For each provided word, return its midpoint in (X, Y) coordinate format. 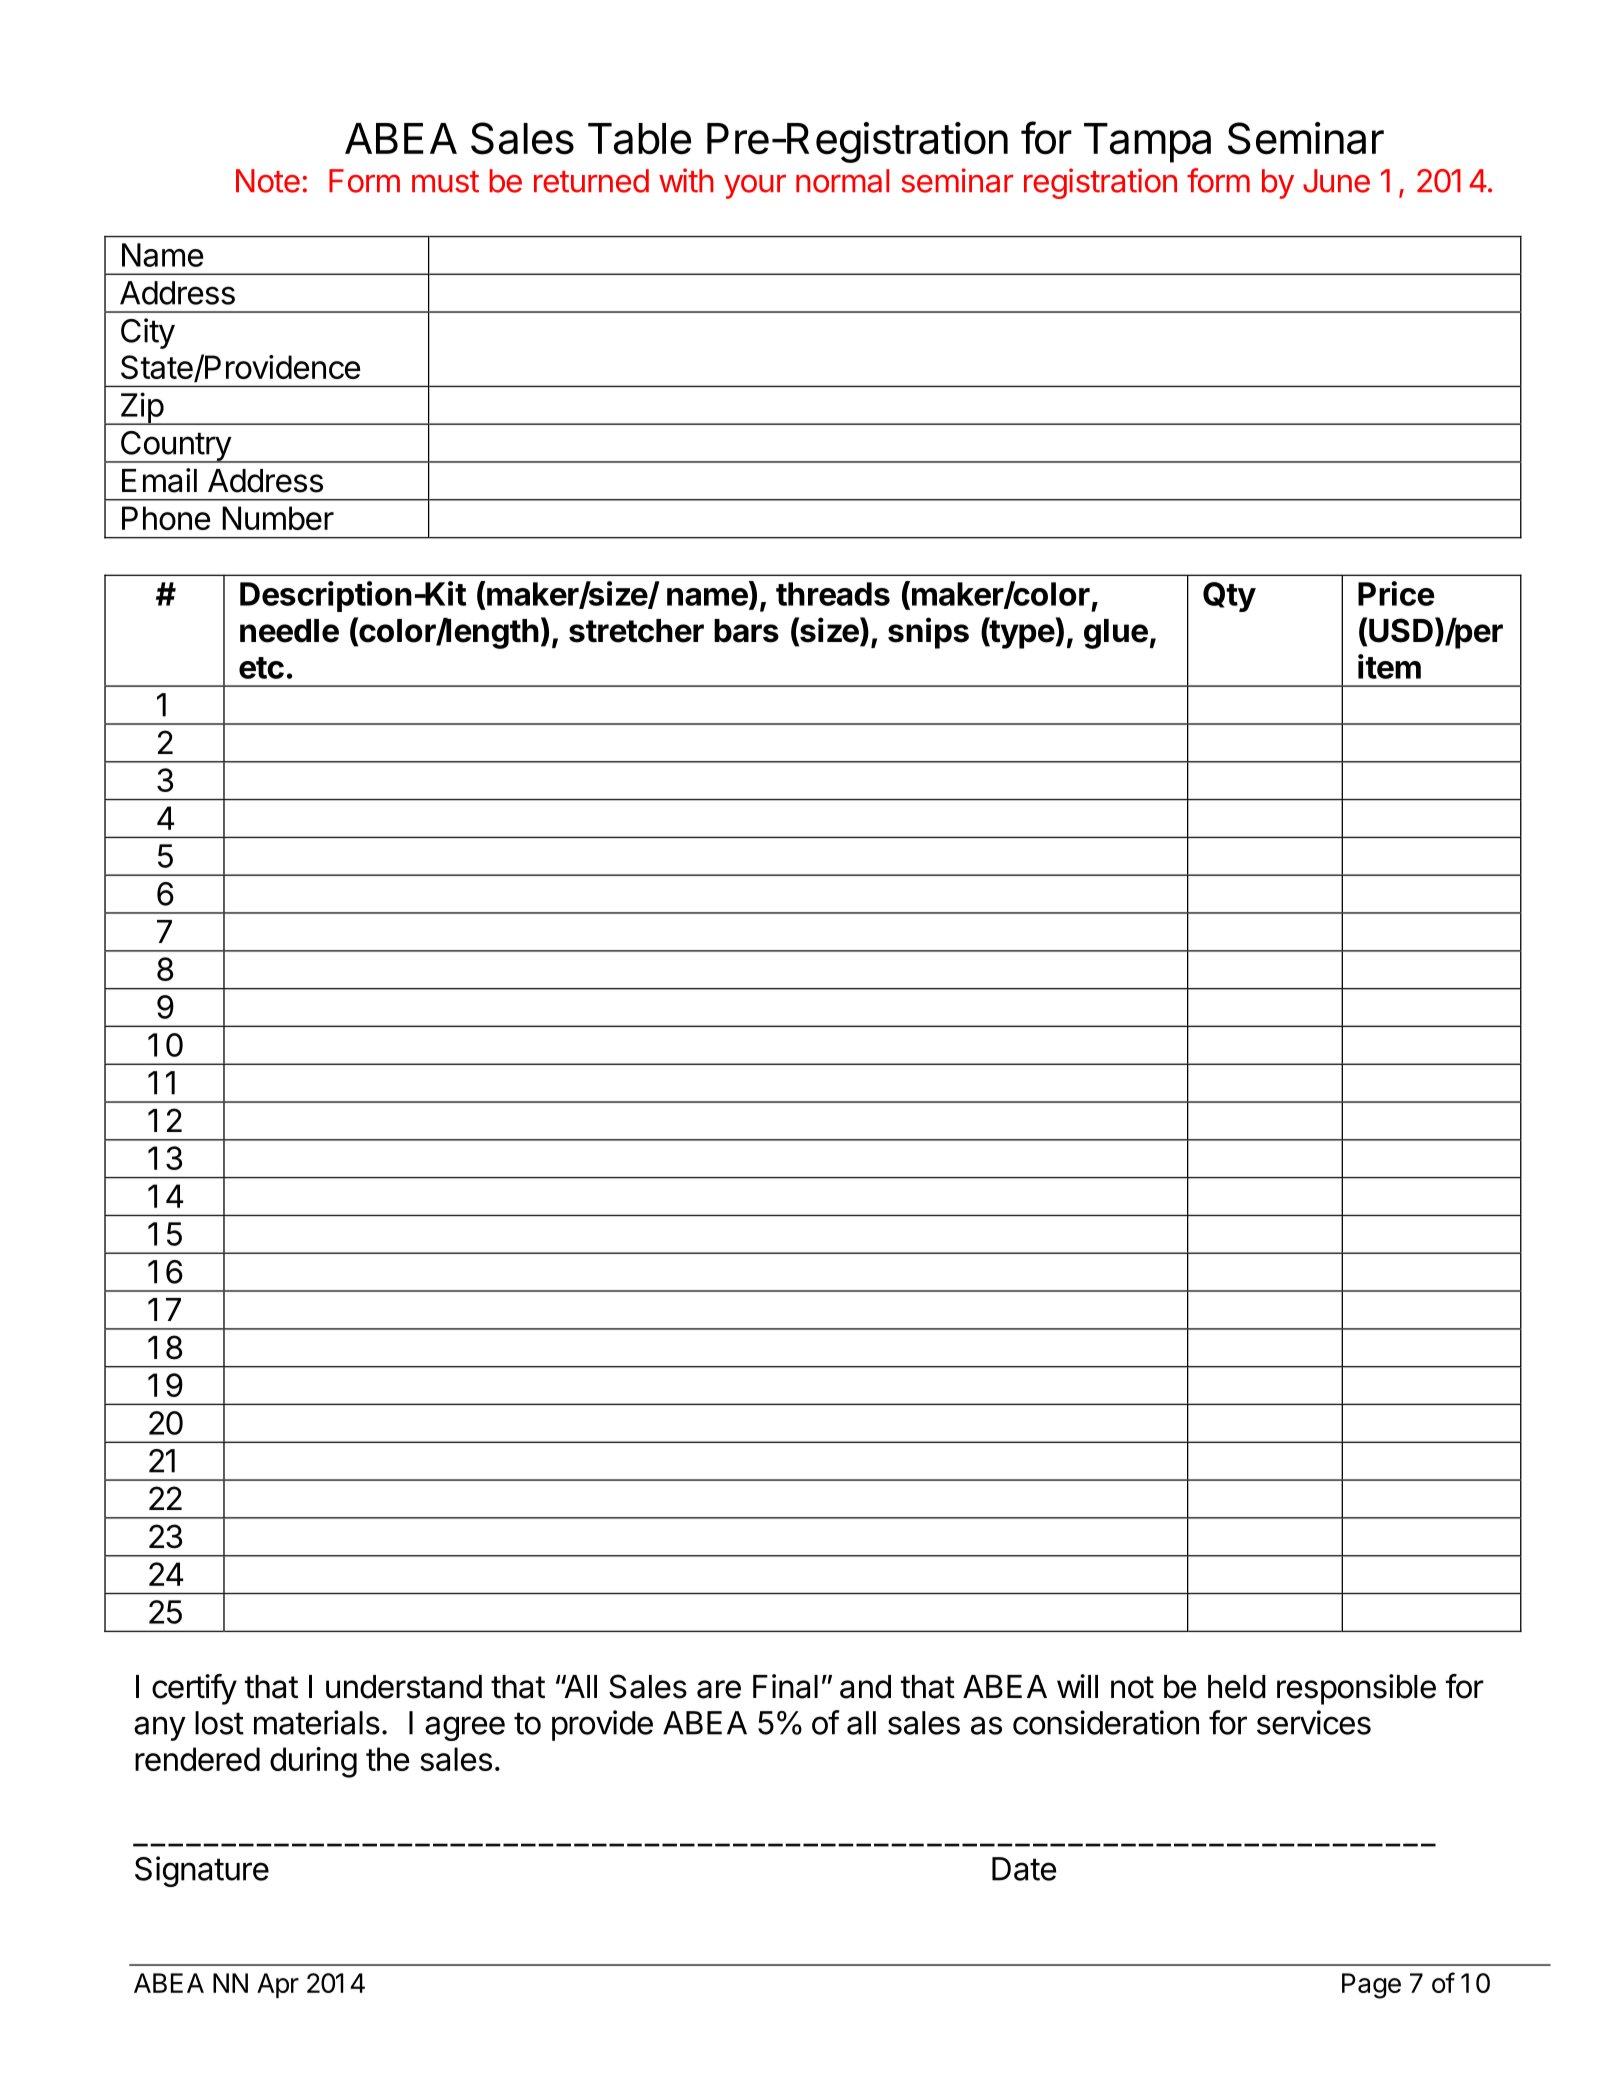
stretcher (636, 631)
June (1336, 181)
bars (746, 631)
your (755, 186)
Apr (278, 1985)
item (1389, 666)
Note (268, 181)
